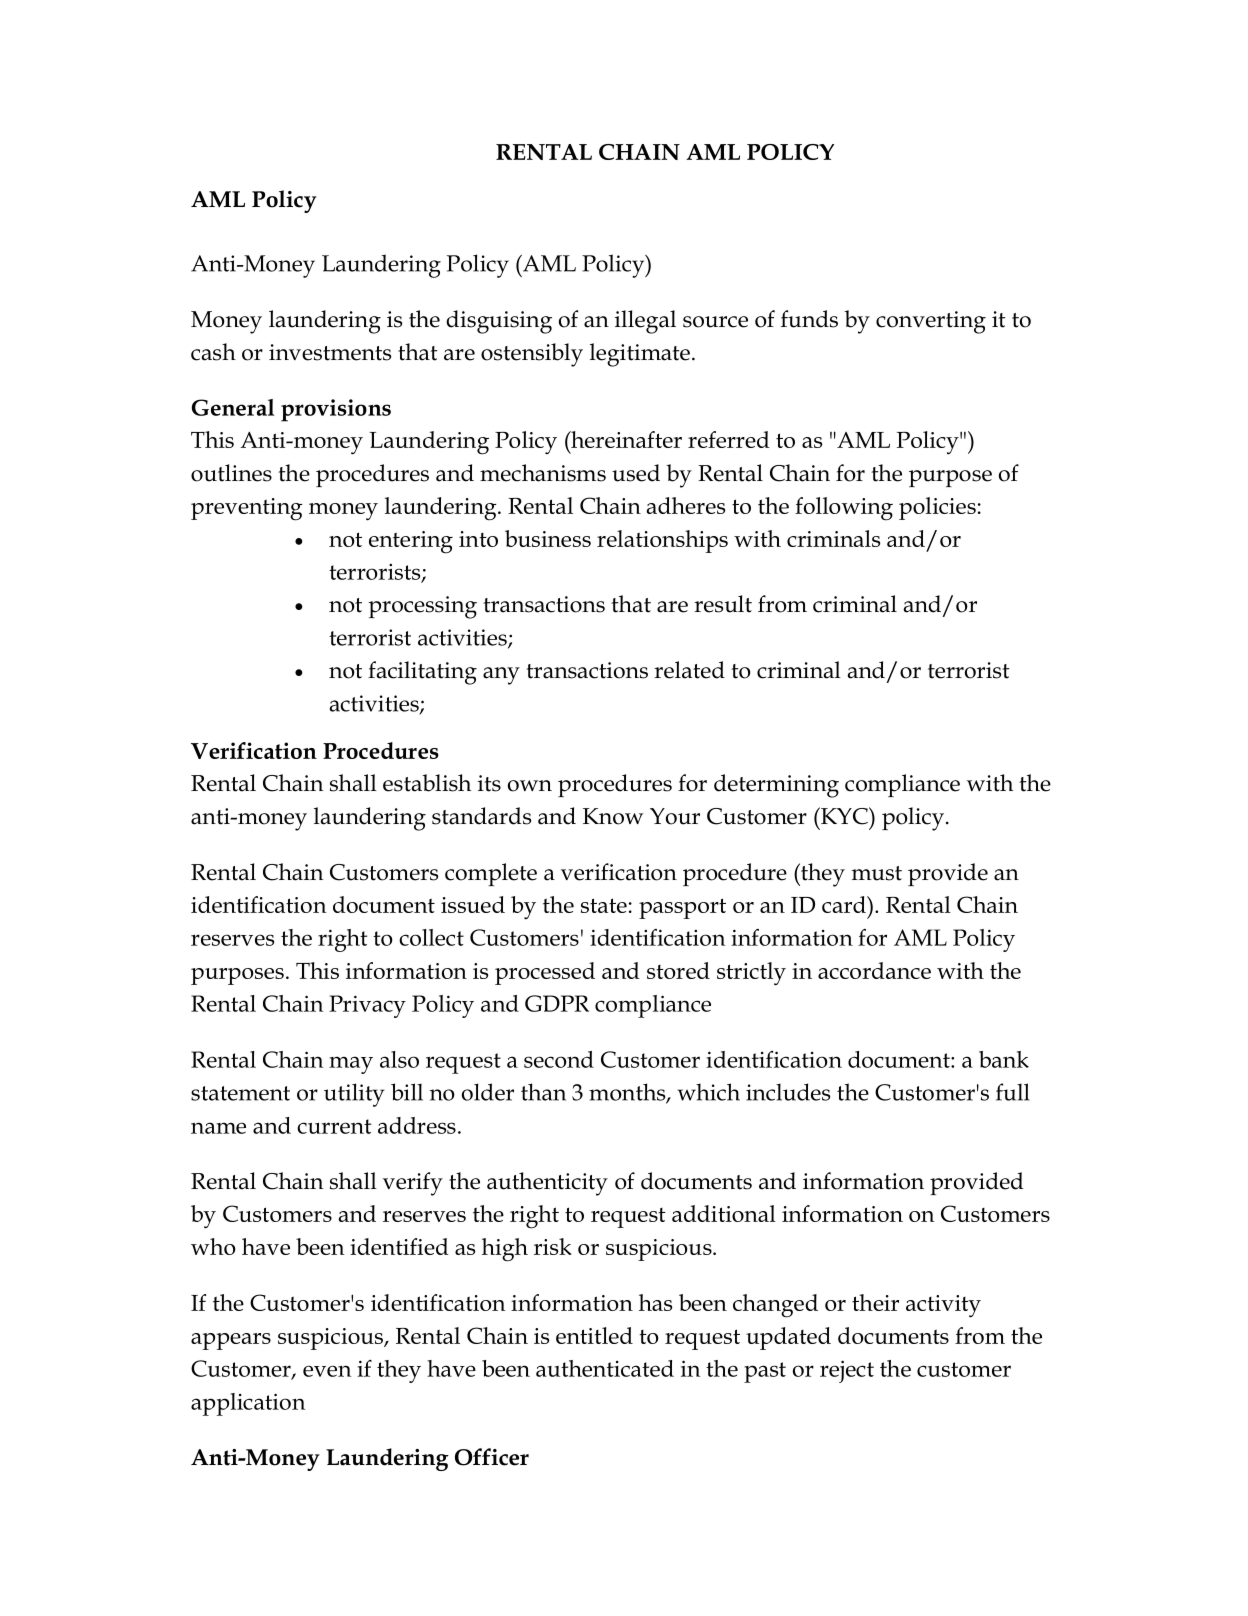 The width and height of the image is (1248, 1616). I want to click on may, so click(351, 1065).
